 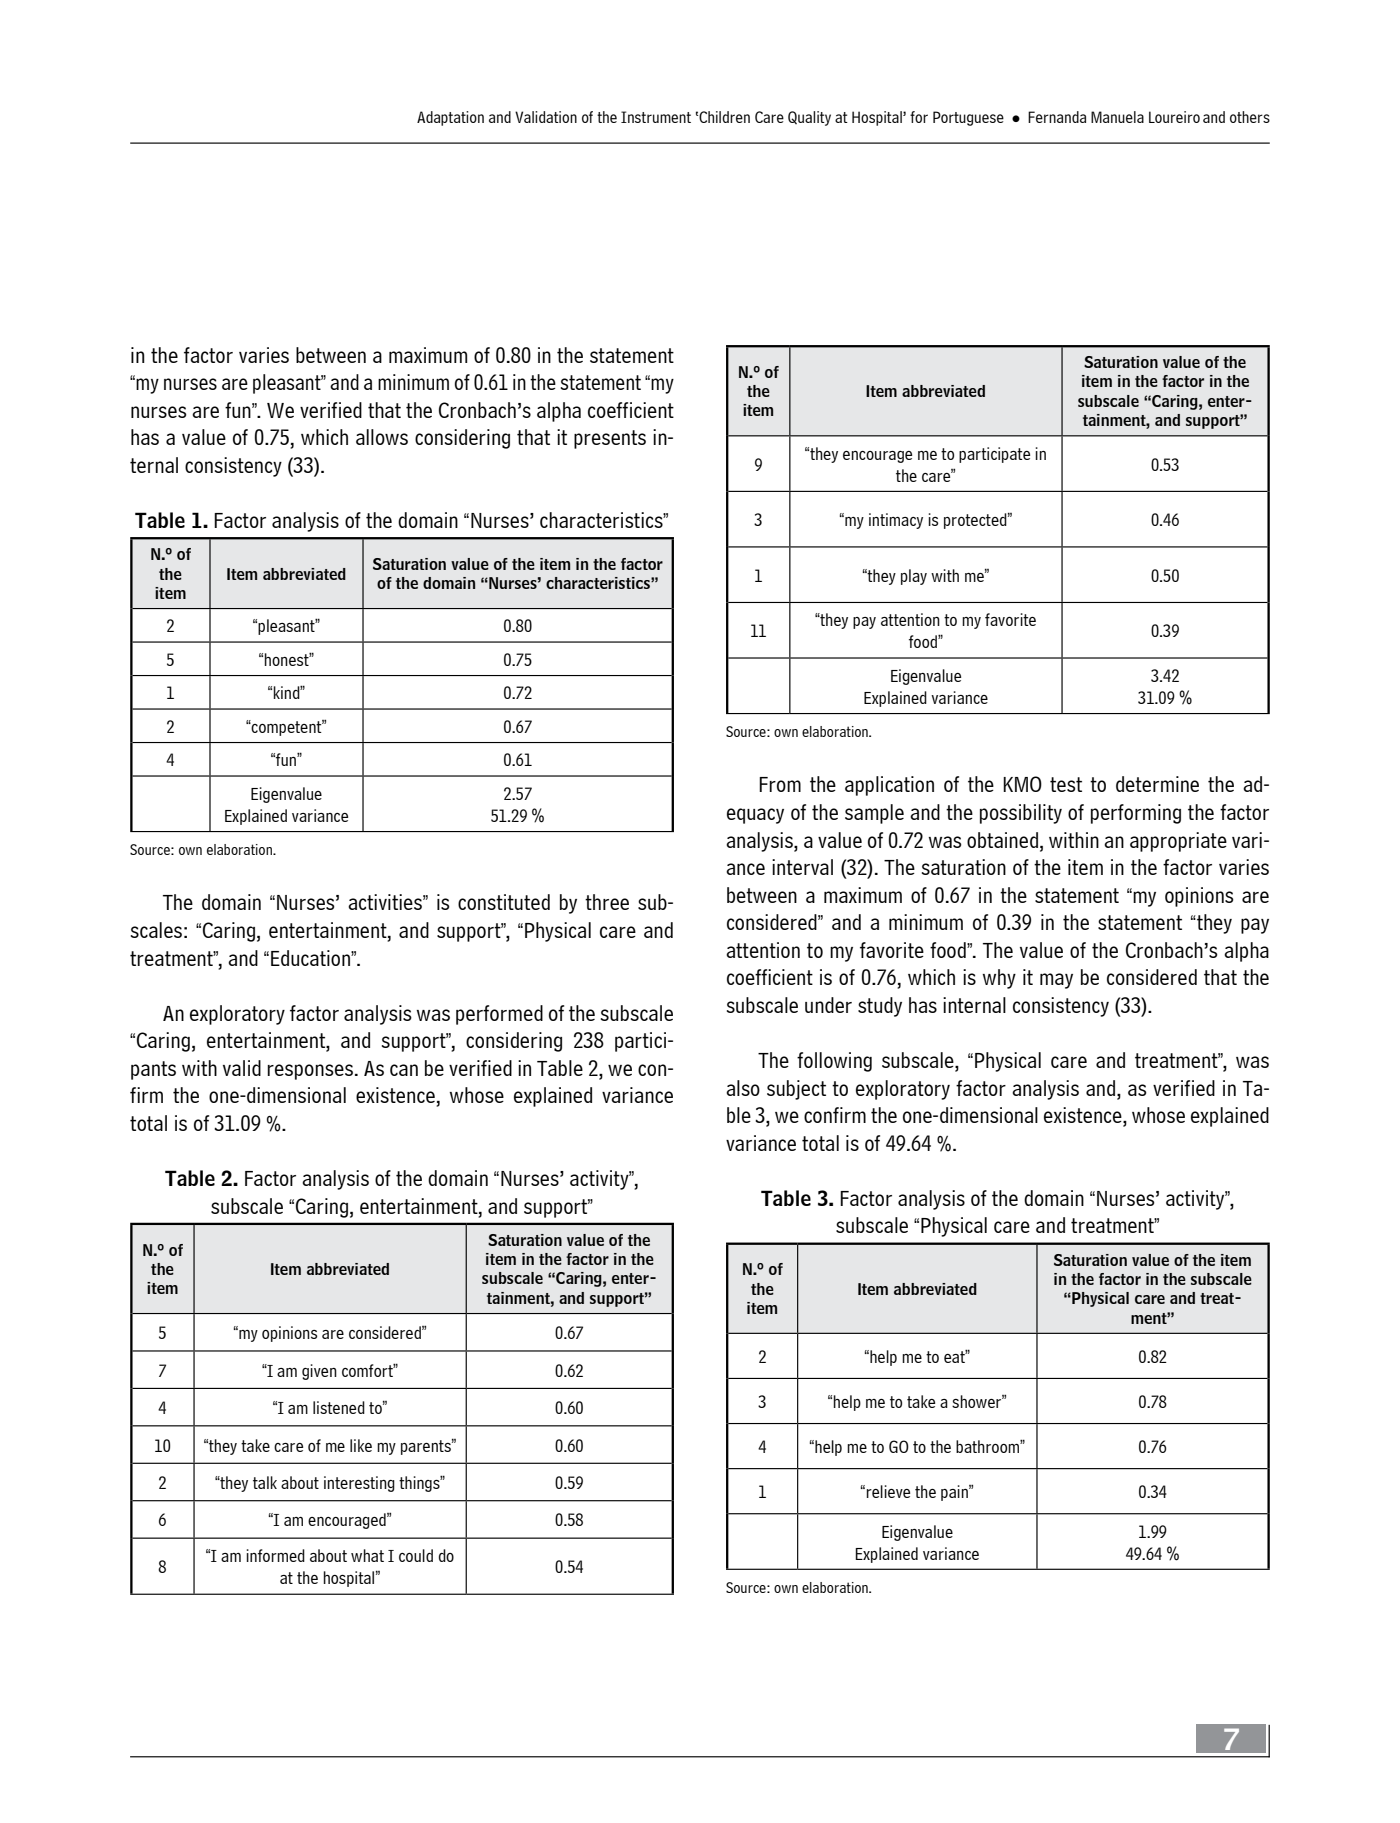 I want to click on others, so click(x=1250, y=117).
